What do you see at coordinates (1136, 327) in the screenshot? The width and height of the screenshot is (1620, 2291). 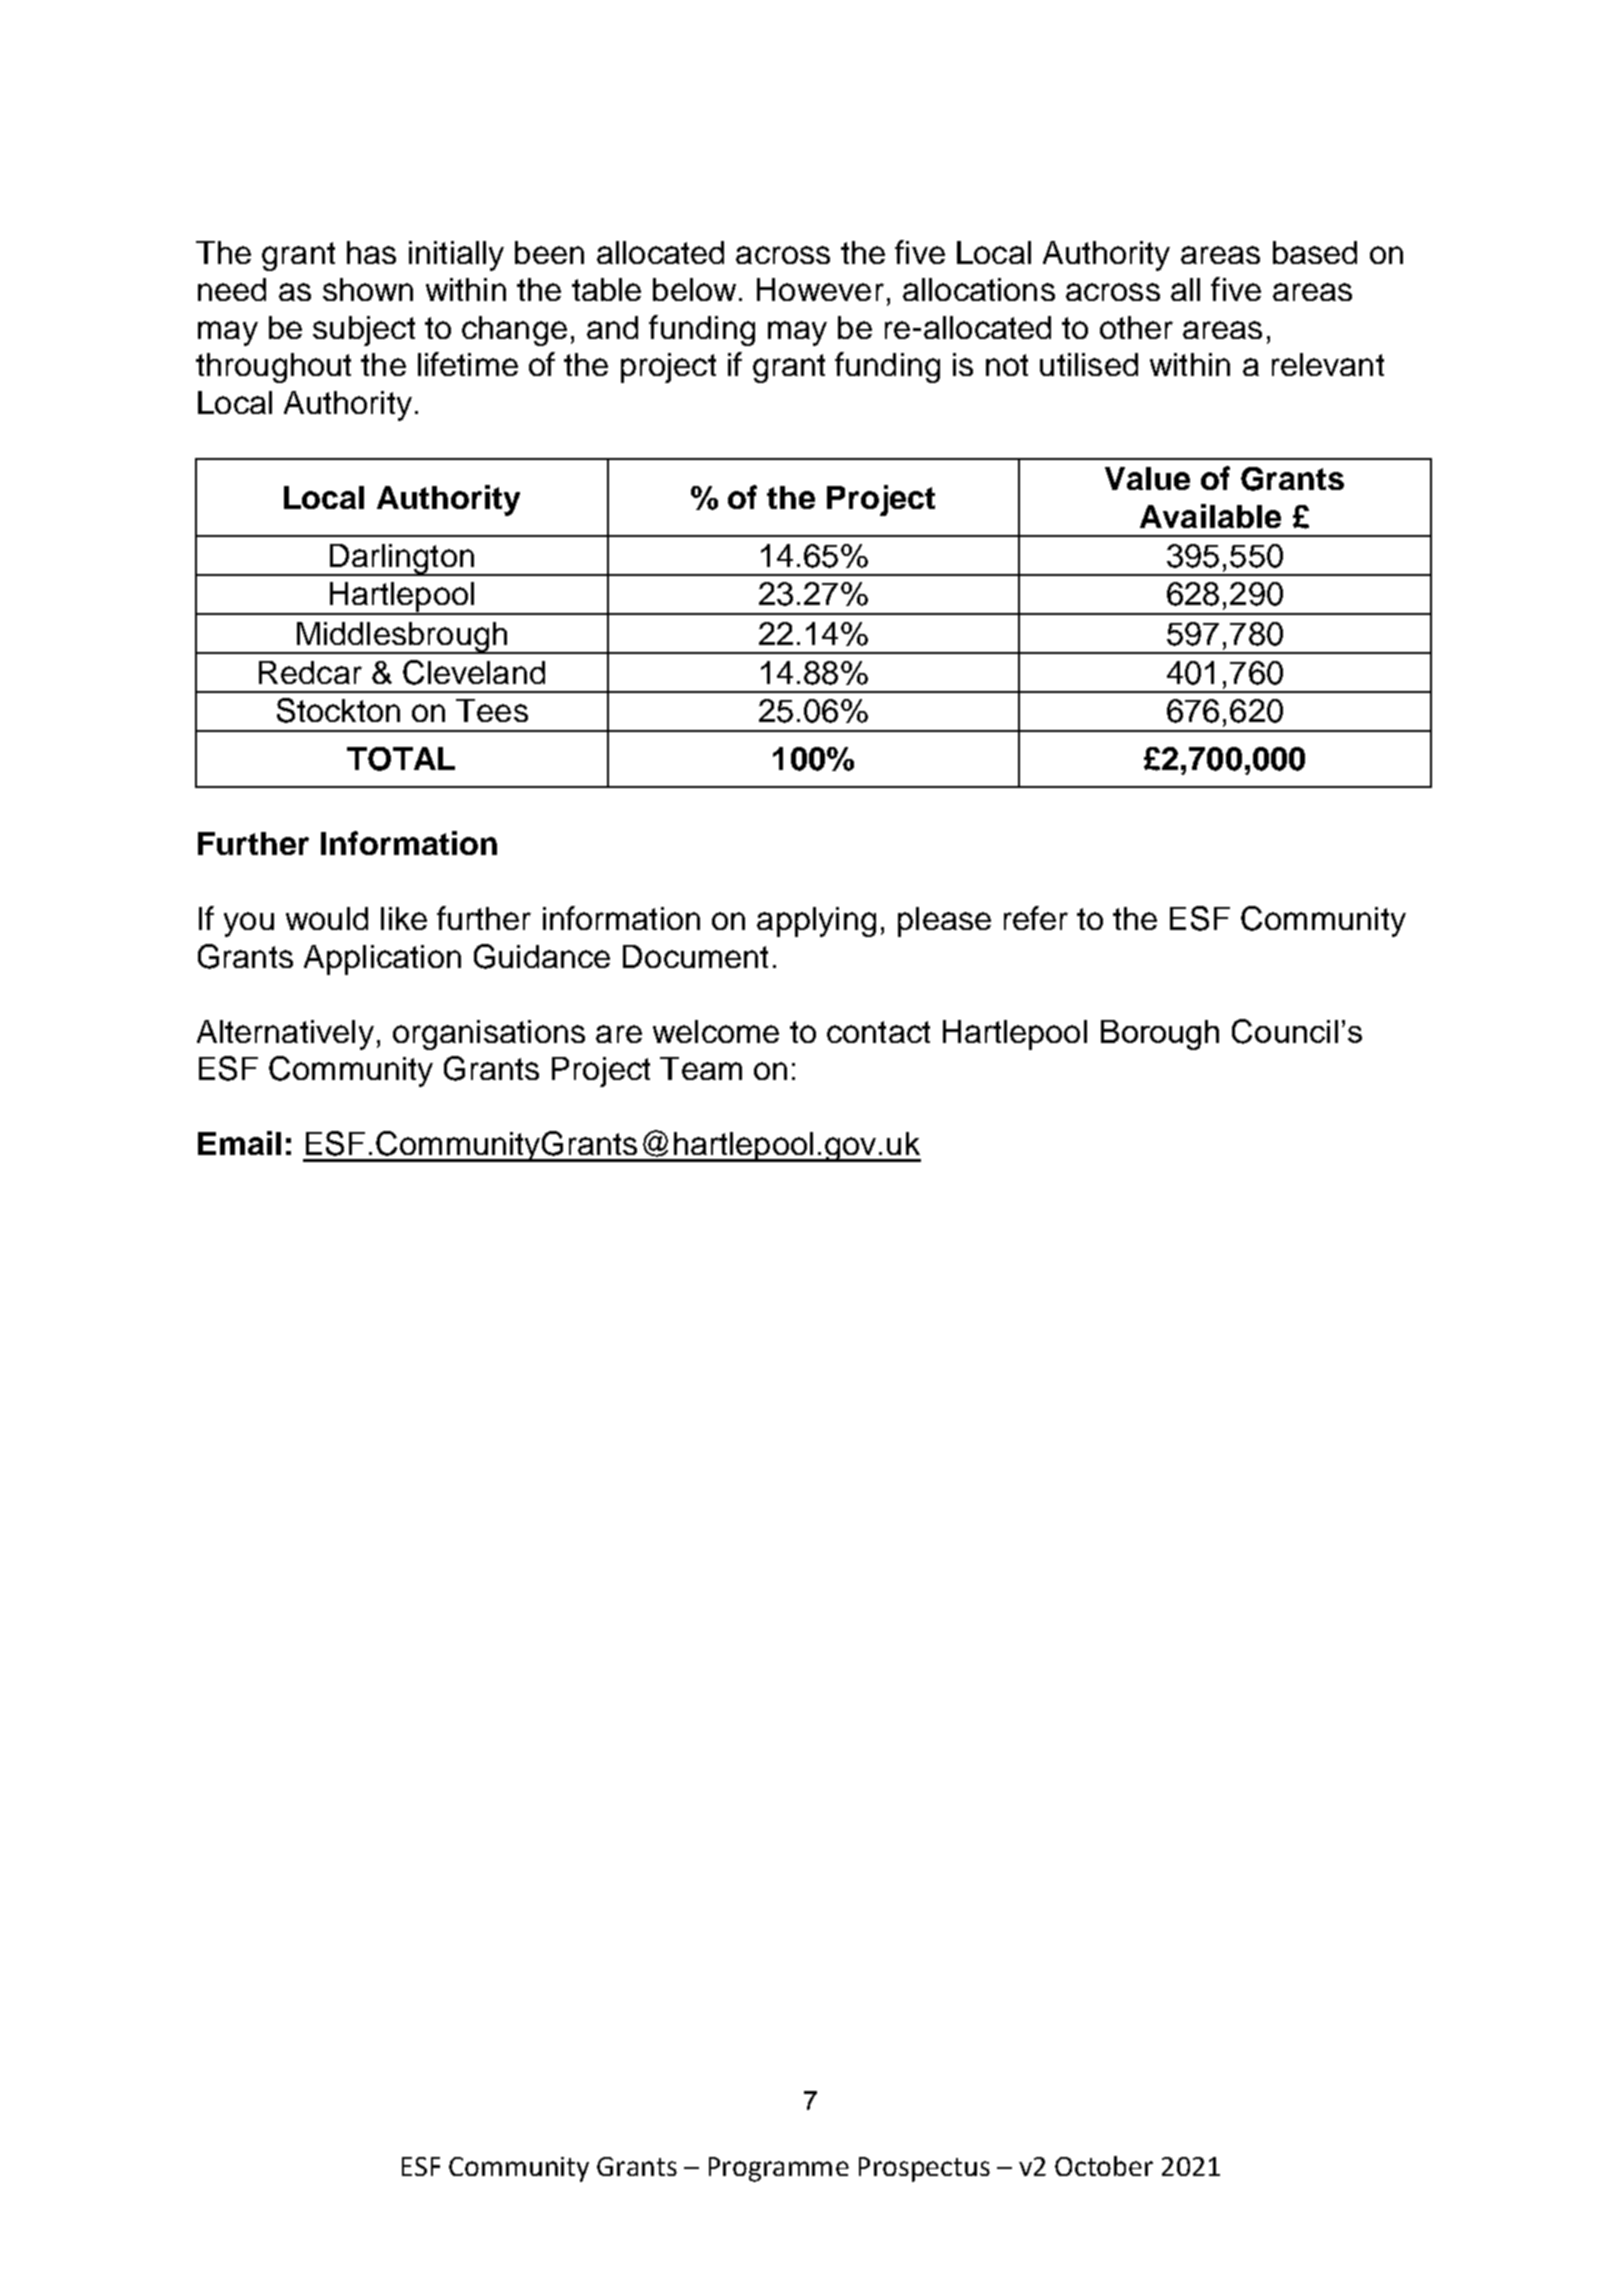 I see `other` at bounding box center [1136, 327].
